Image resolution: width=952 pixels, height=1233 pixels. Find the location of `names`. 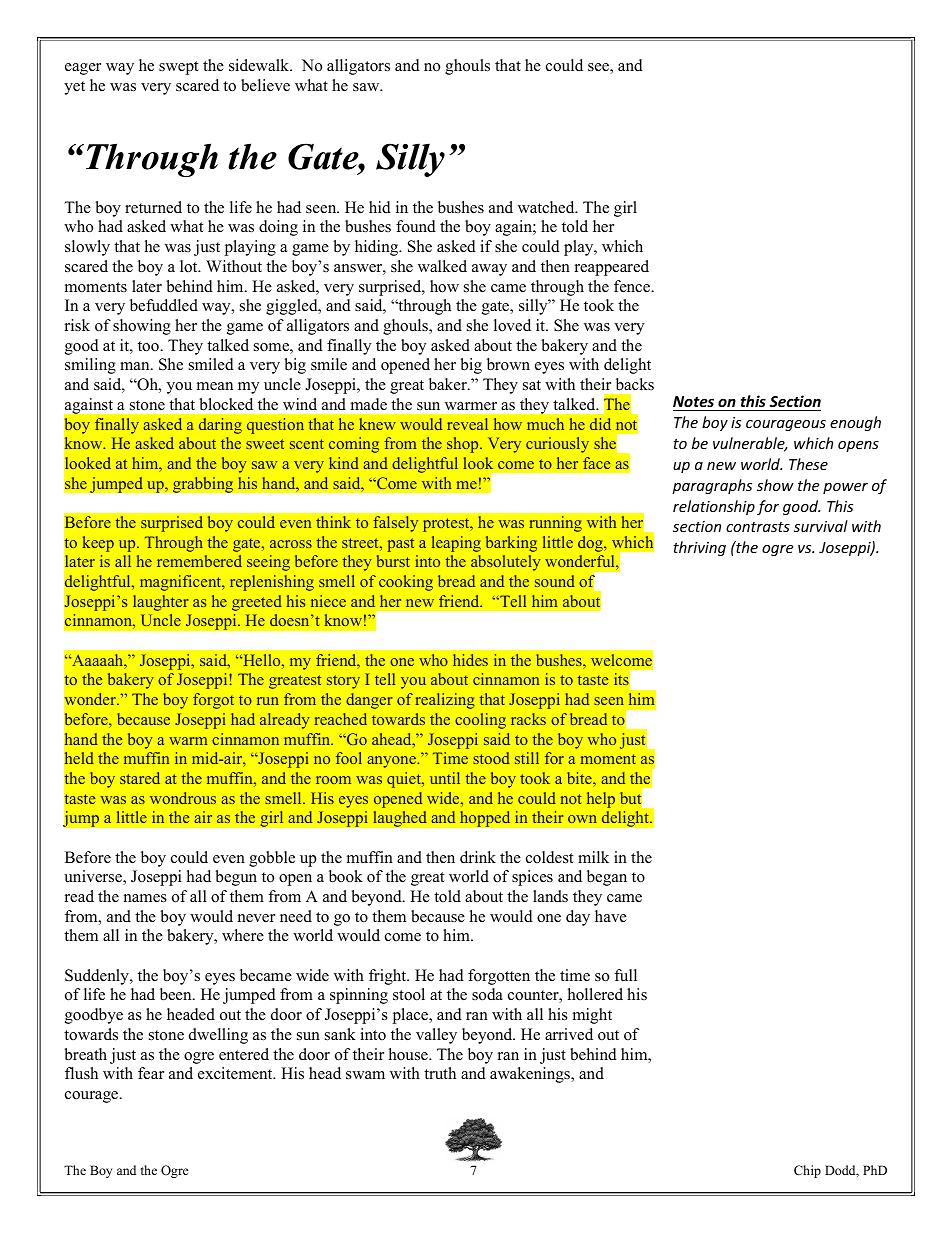

names is located at coordinates (145, 898).
